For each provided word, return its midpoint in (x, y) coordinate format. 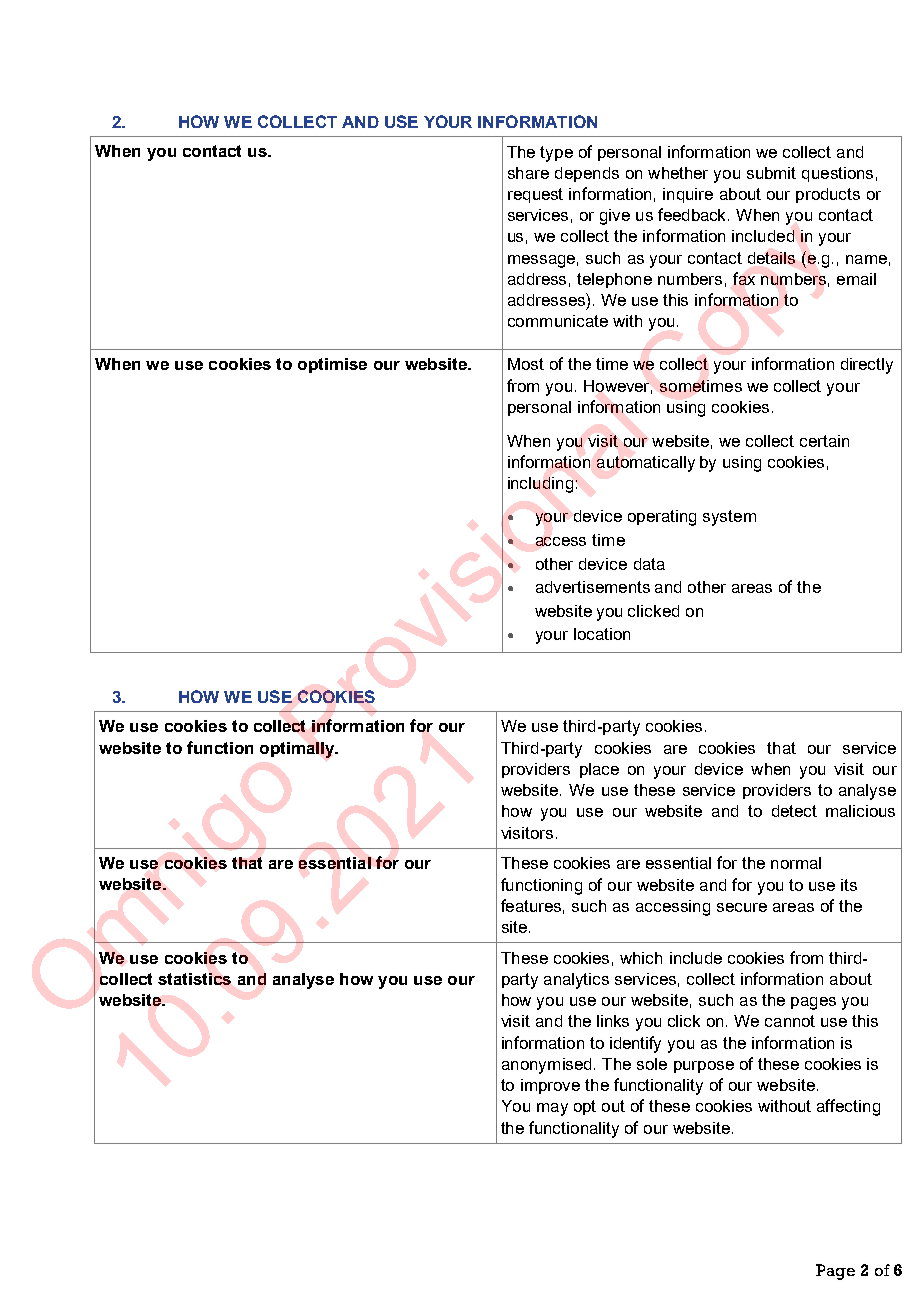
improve (550, 1086)
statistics (194, 979)
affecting (848, 1107)
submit (771, 173)
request (535, 195)
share (528, 173)
